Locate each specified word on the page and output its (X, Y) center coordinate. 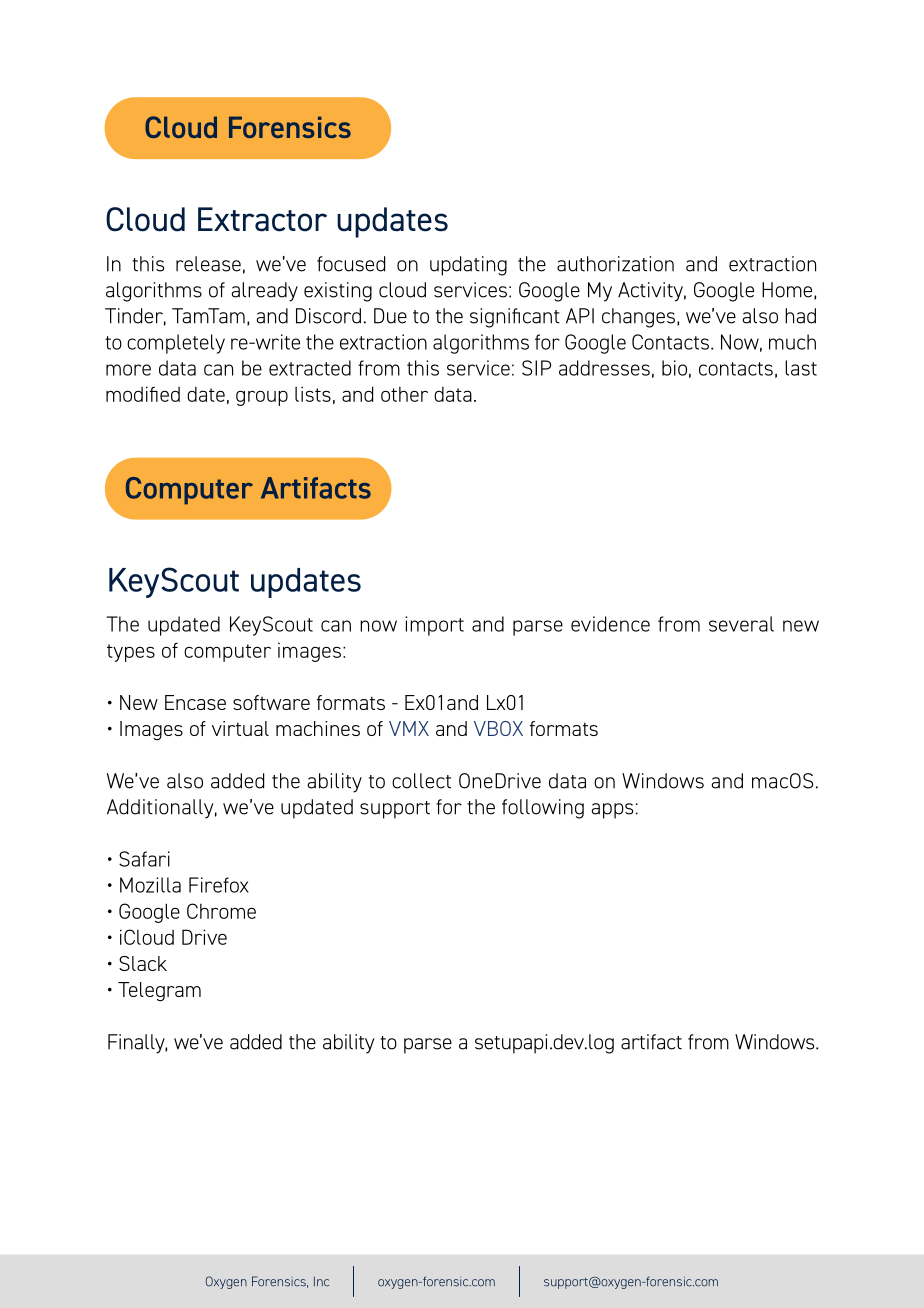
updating (468, 266)
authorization (615, 264)
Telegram (159, 992)
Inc (321, 1281)
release (208, 264)
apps (612, 811)
